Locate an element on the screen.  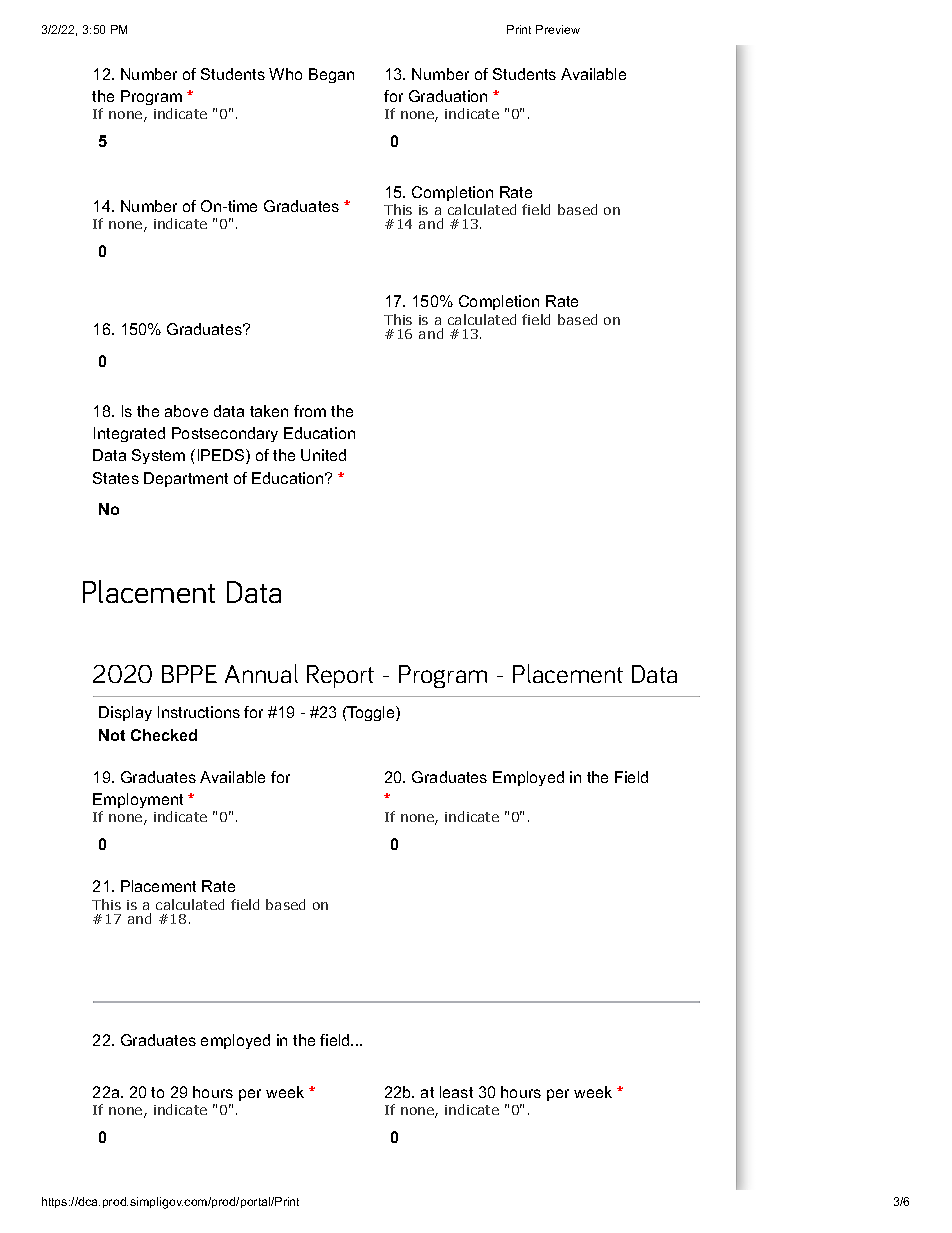
Checked is located at coordinates (164, 735).
